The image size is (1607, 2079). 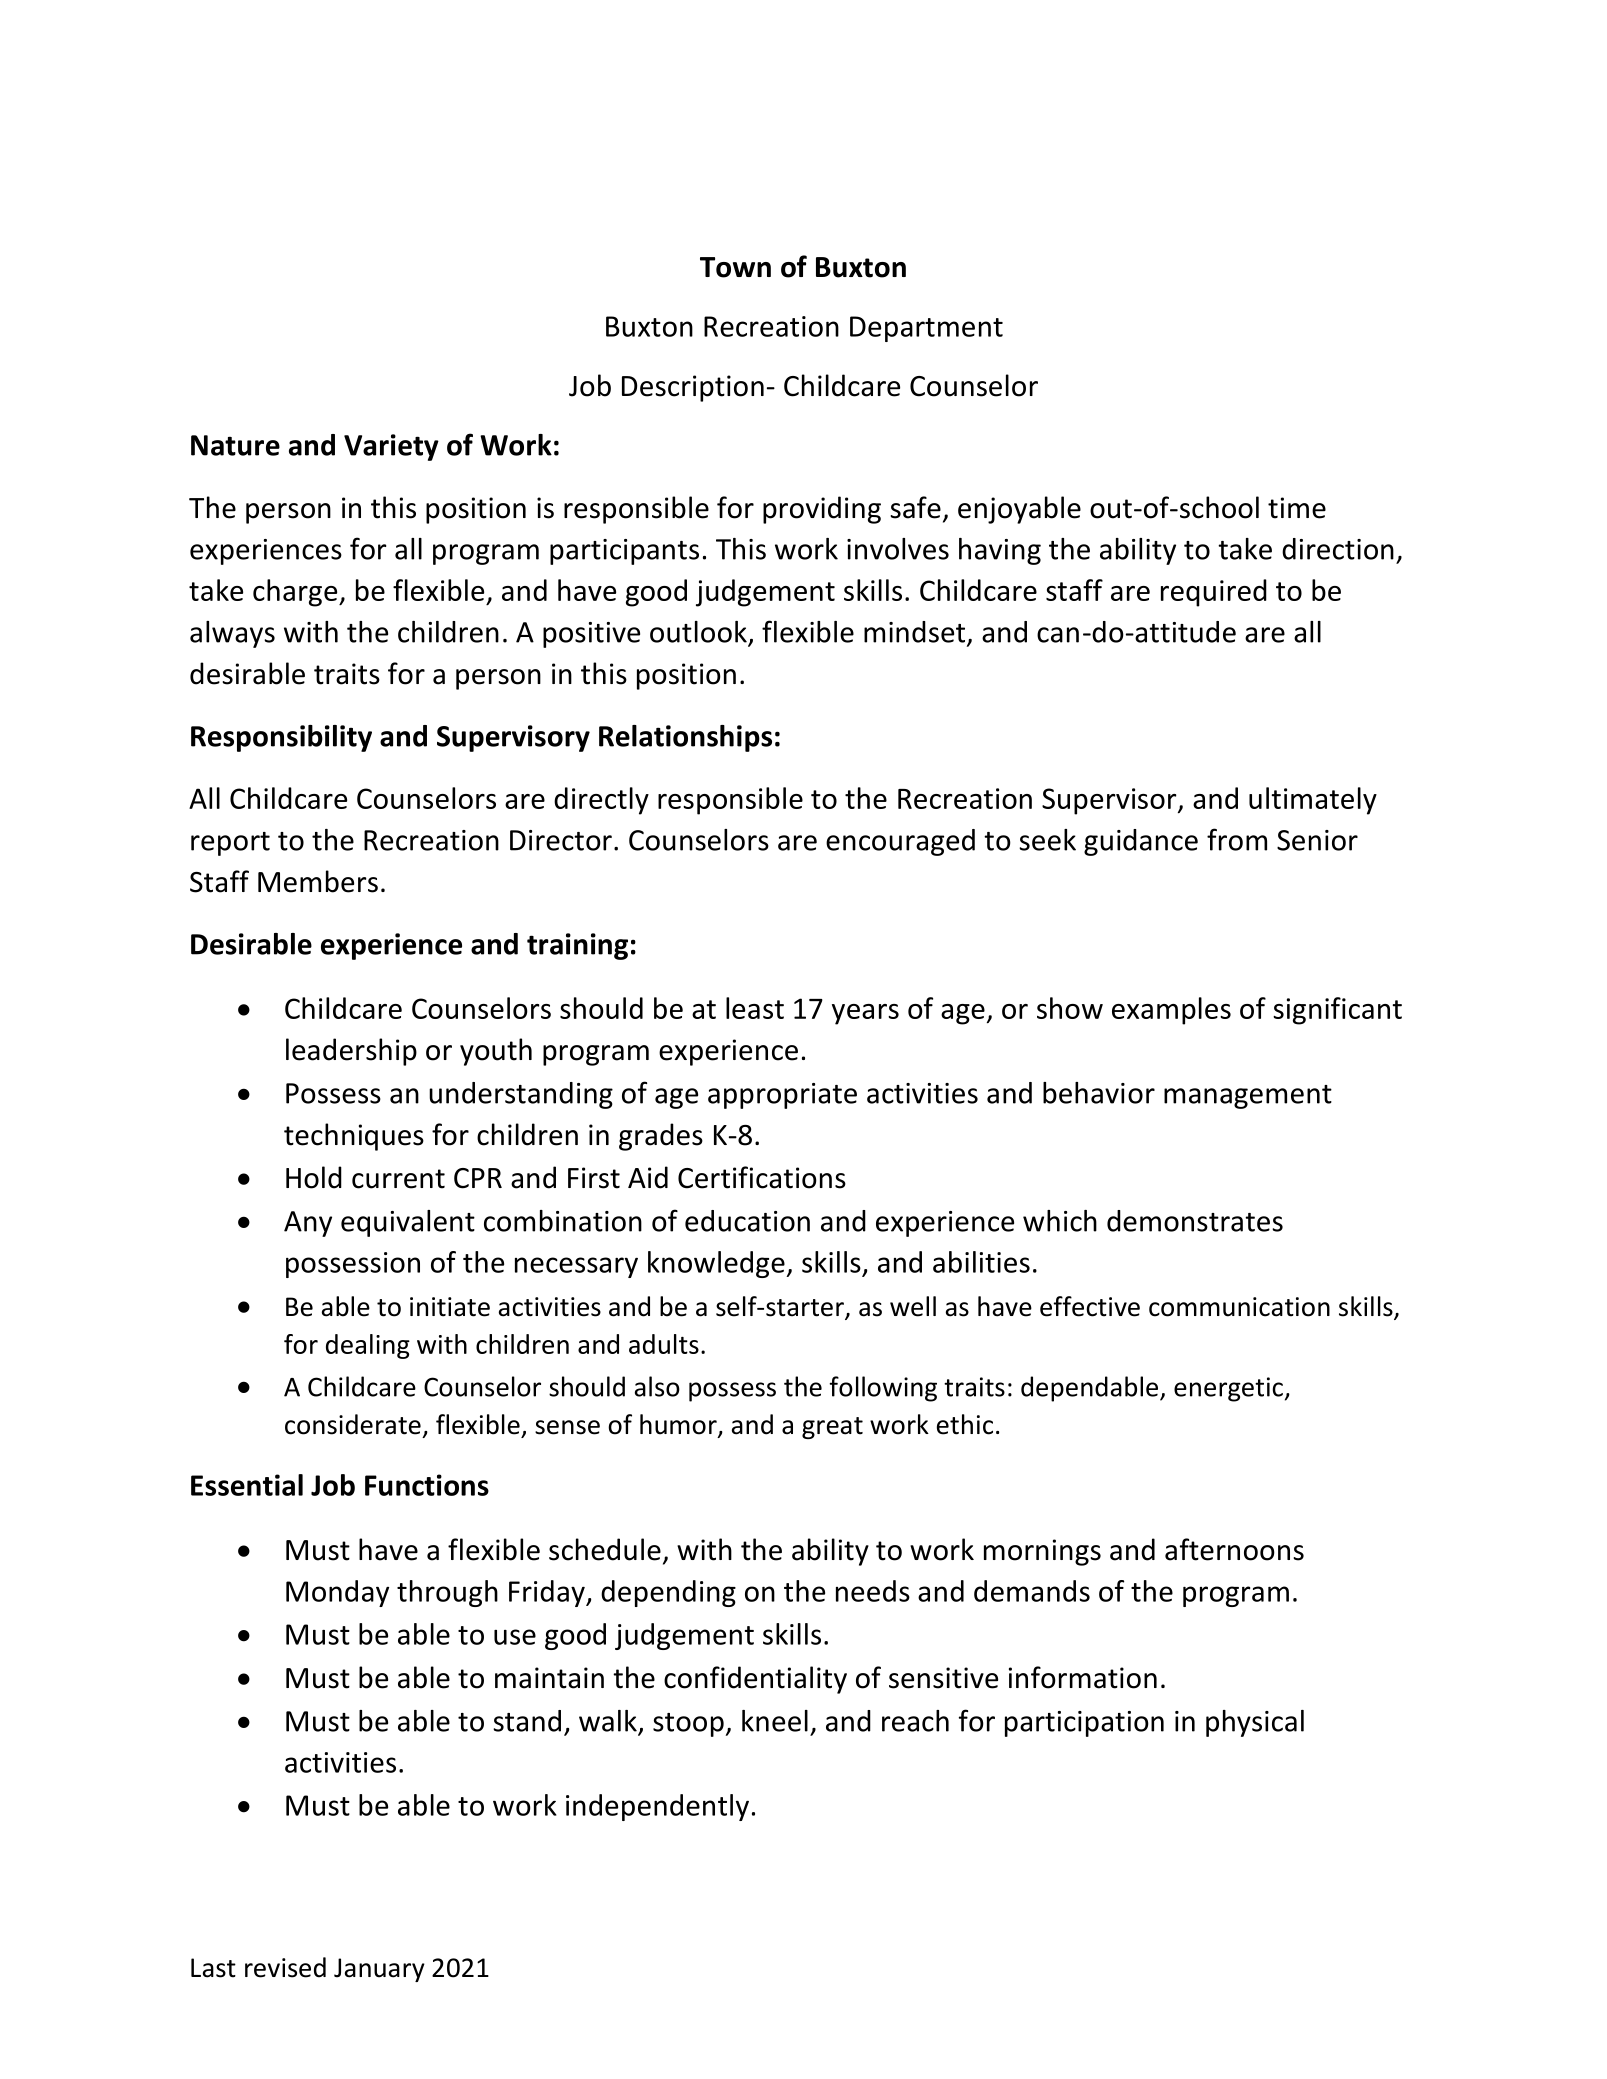 I want to click on independently, so click(x=657, y=1807).
